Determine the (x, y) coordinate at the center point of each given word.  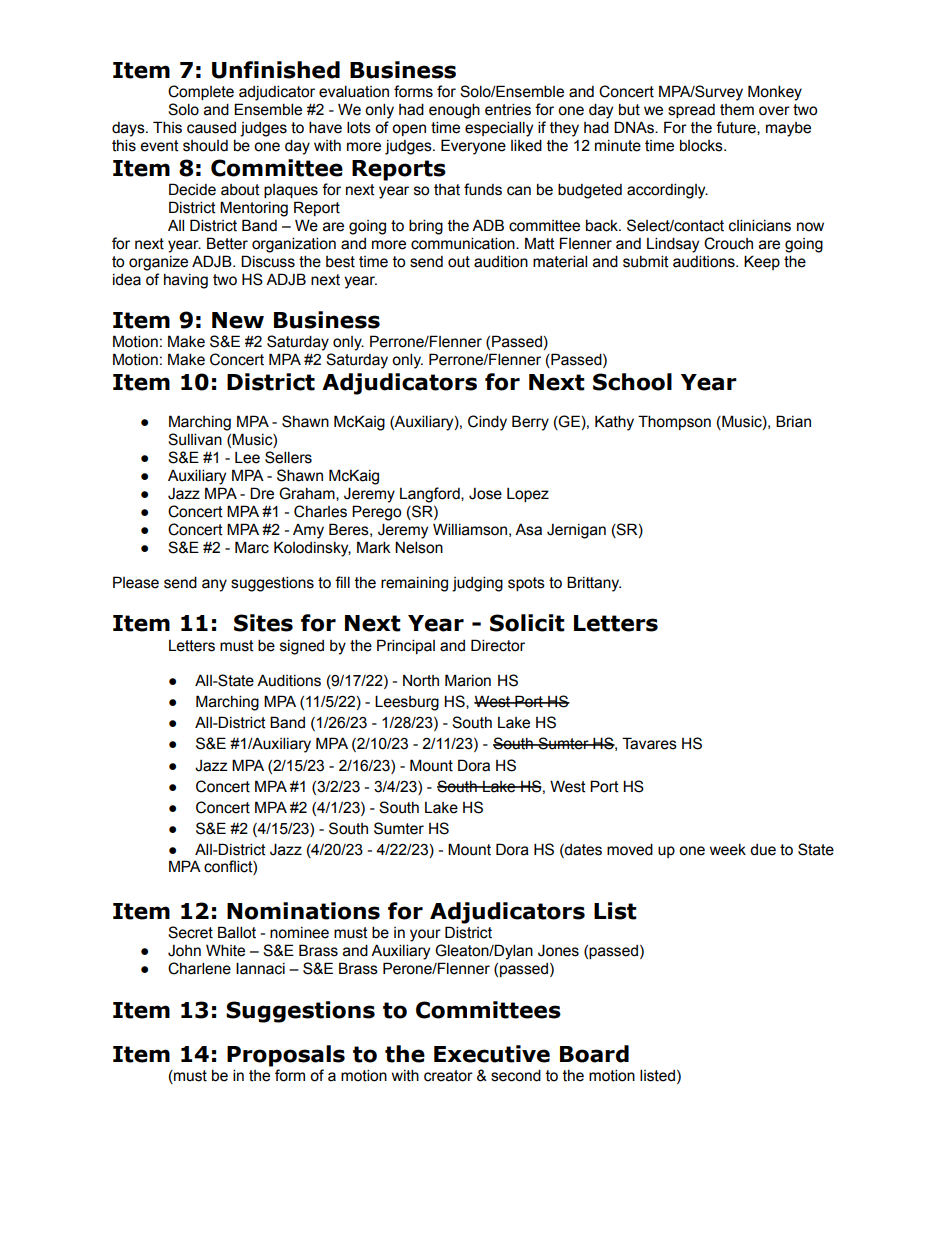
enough (454, 111)
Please (136, 582)
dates (582, 850)
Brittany (594, 584)
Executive (492, 1054)
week (728, 850)
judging (477, 584)
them (737, 110)
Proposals (286, 1056)
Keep (762, 262)
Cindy (487, 423)
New (238, 320)
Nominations (303, 911)
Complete (201, 92)
